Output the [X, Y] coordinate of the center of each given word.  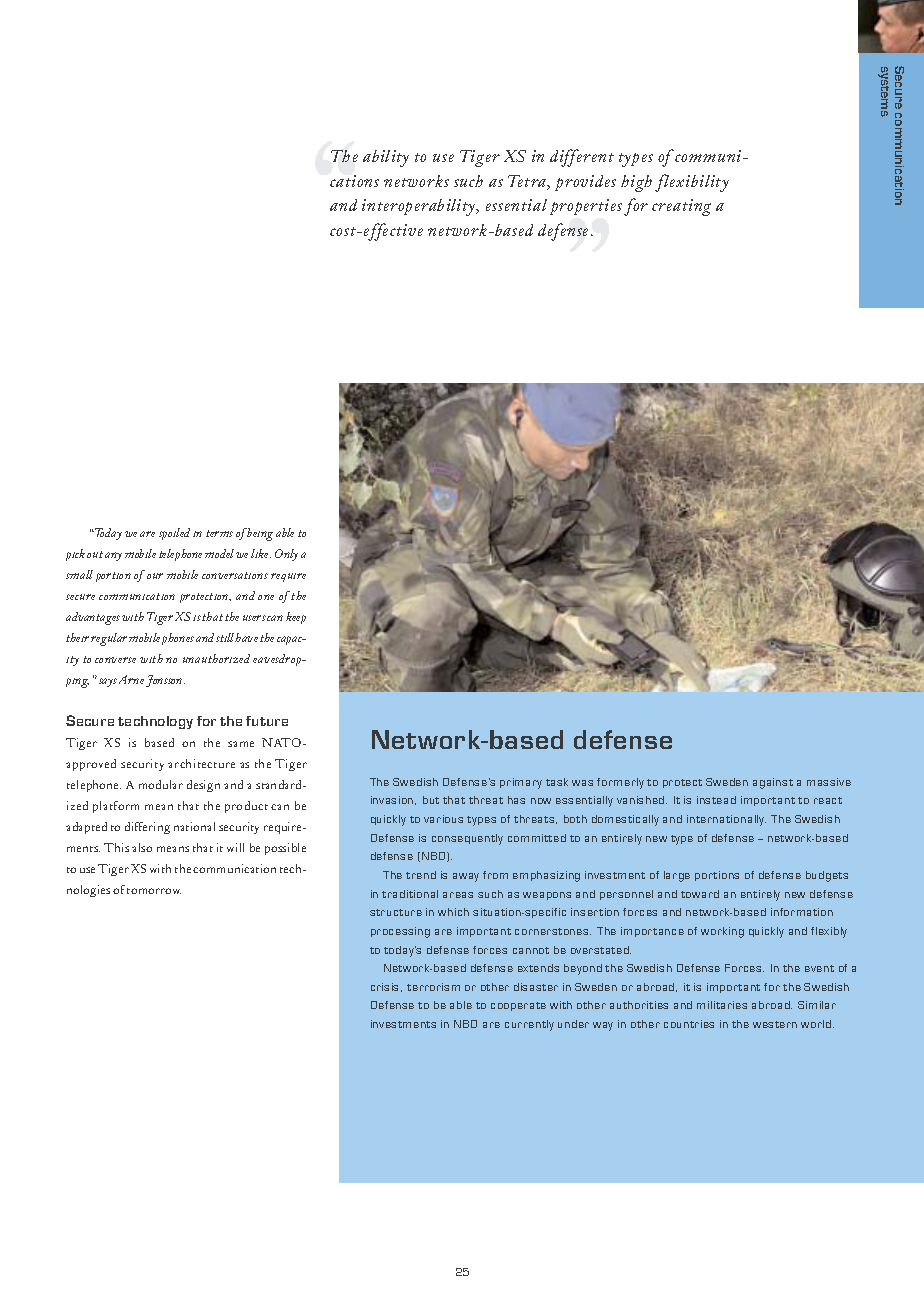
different [582, 158]
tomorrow [154, 891]
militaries [722, 1005]
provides [585, 183]
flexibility [692, 183]
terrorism [433, 987]
